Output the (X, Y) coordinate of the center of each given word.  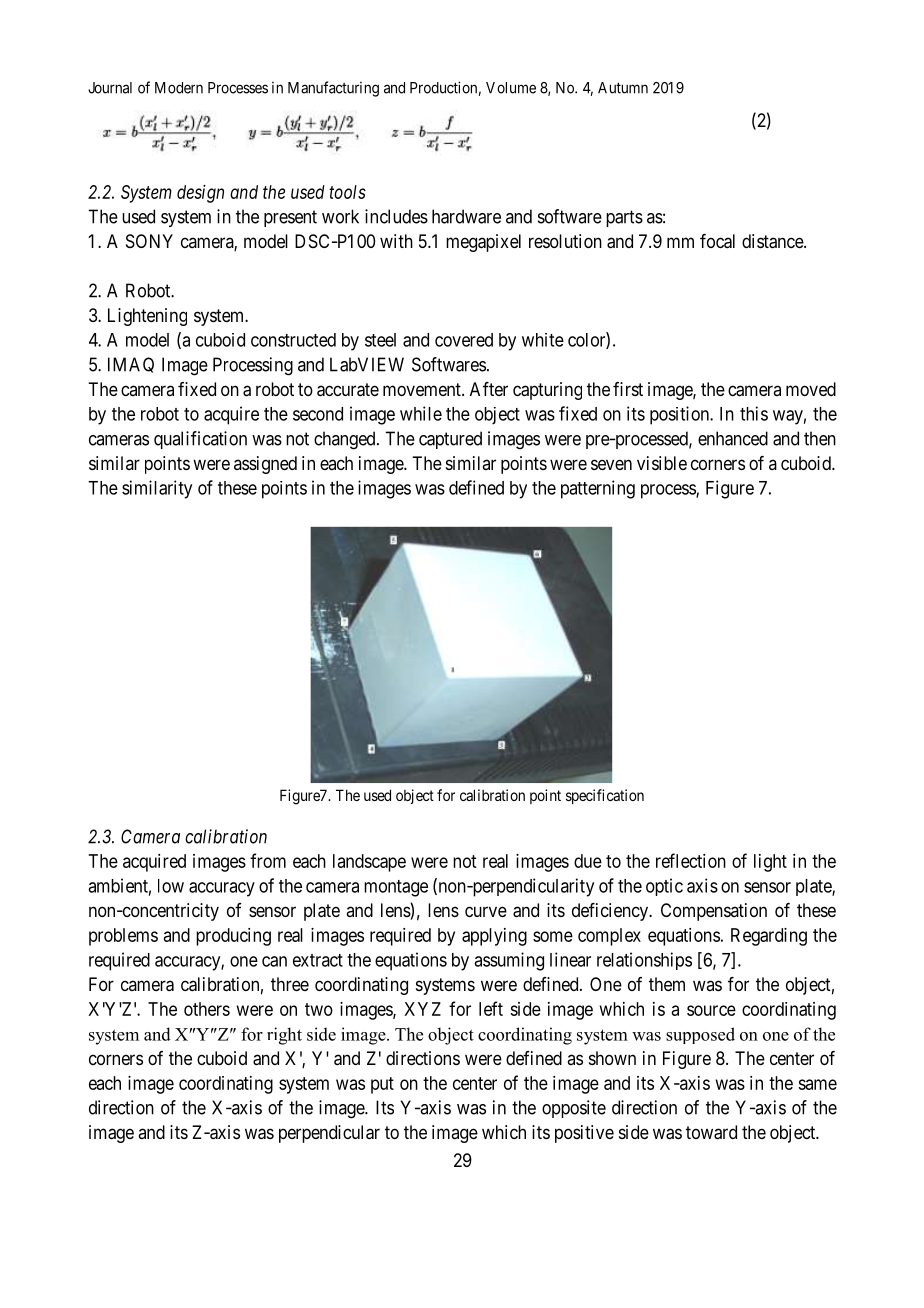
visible (662, 463)
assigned (265, 465)
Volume (511, 88)
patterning (598, 489)
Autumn (623, 88)
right (284, 1036)
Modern (179, 88)
